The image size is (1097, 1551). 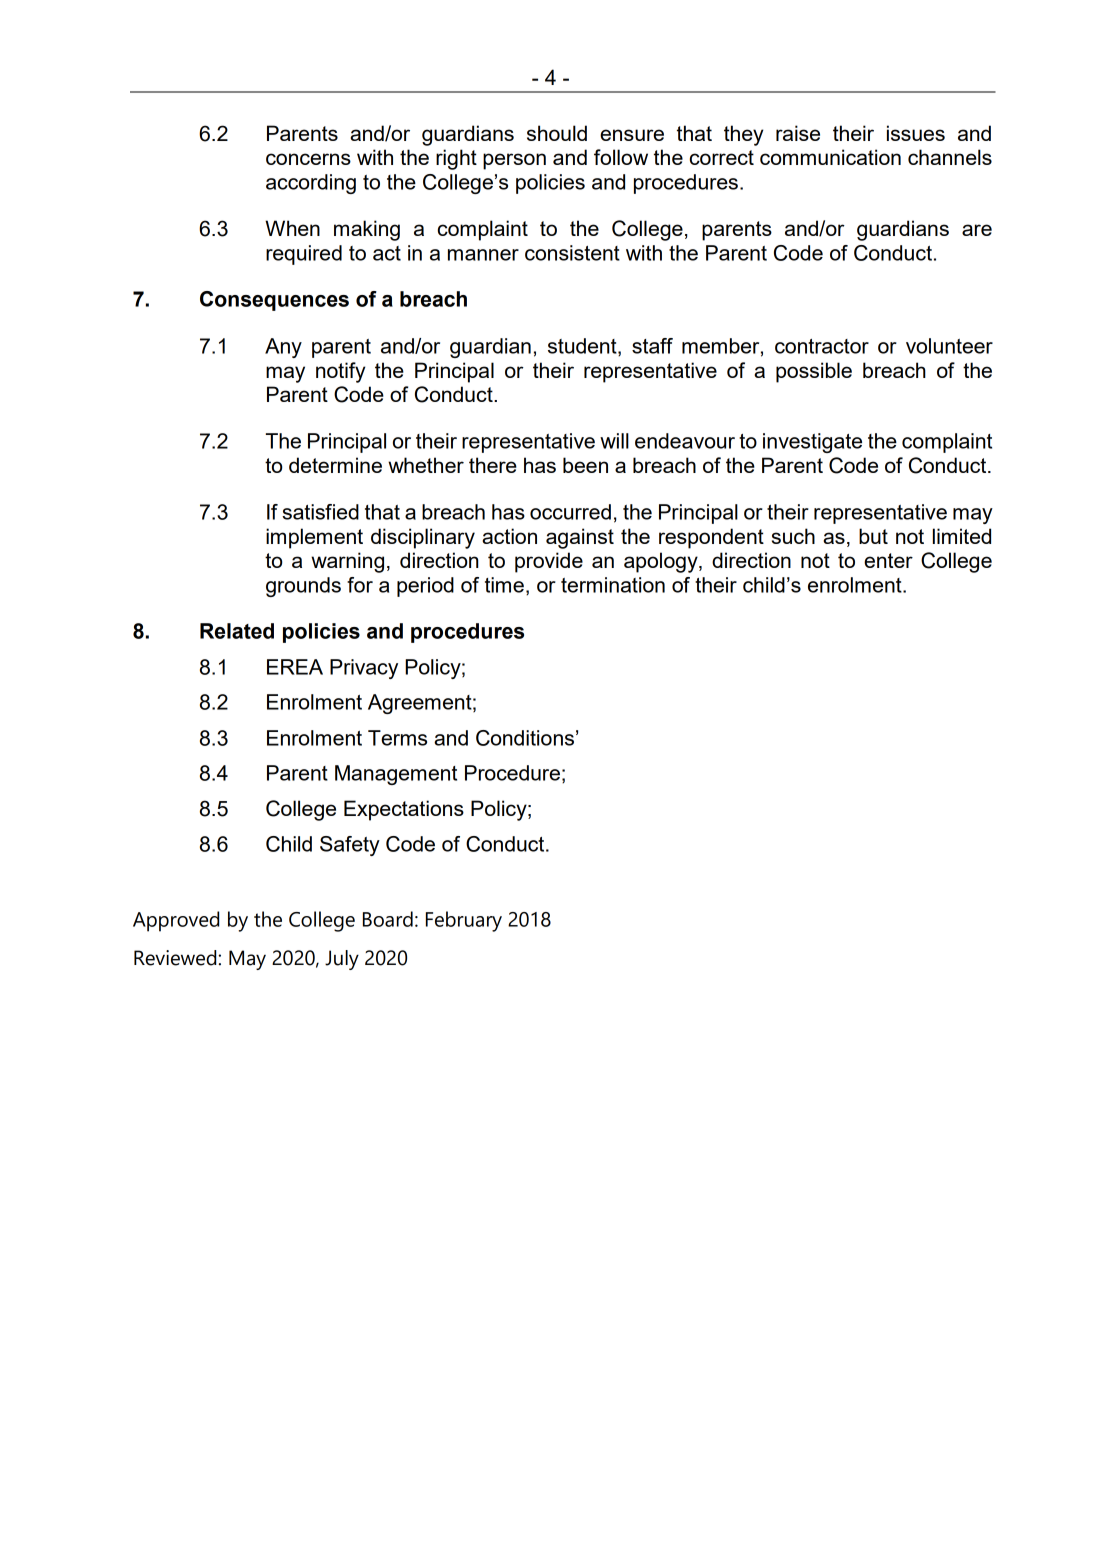 I want to click on staff, so click(x=652, y=346).
